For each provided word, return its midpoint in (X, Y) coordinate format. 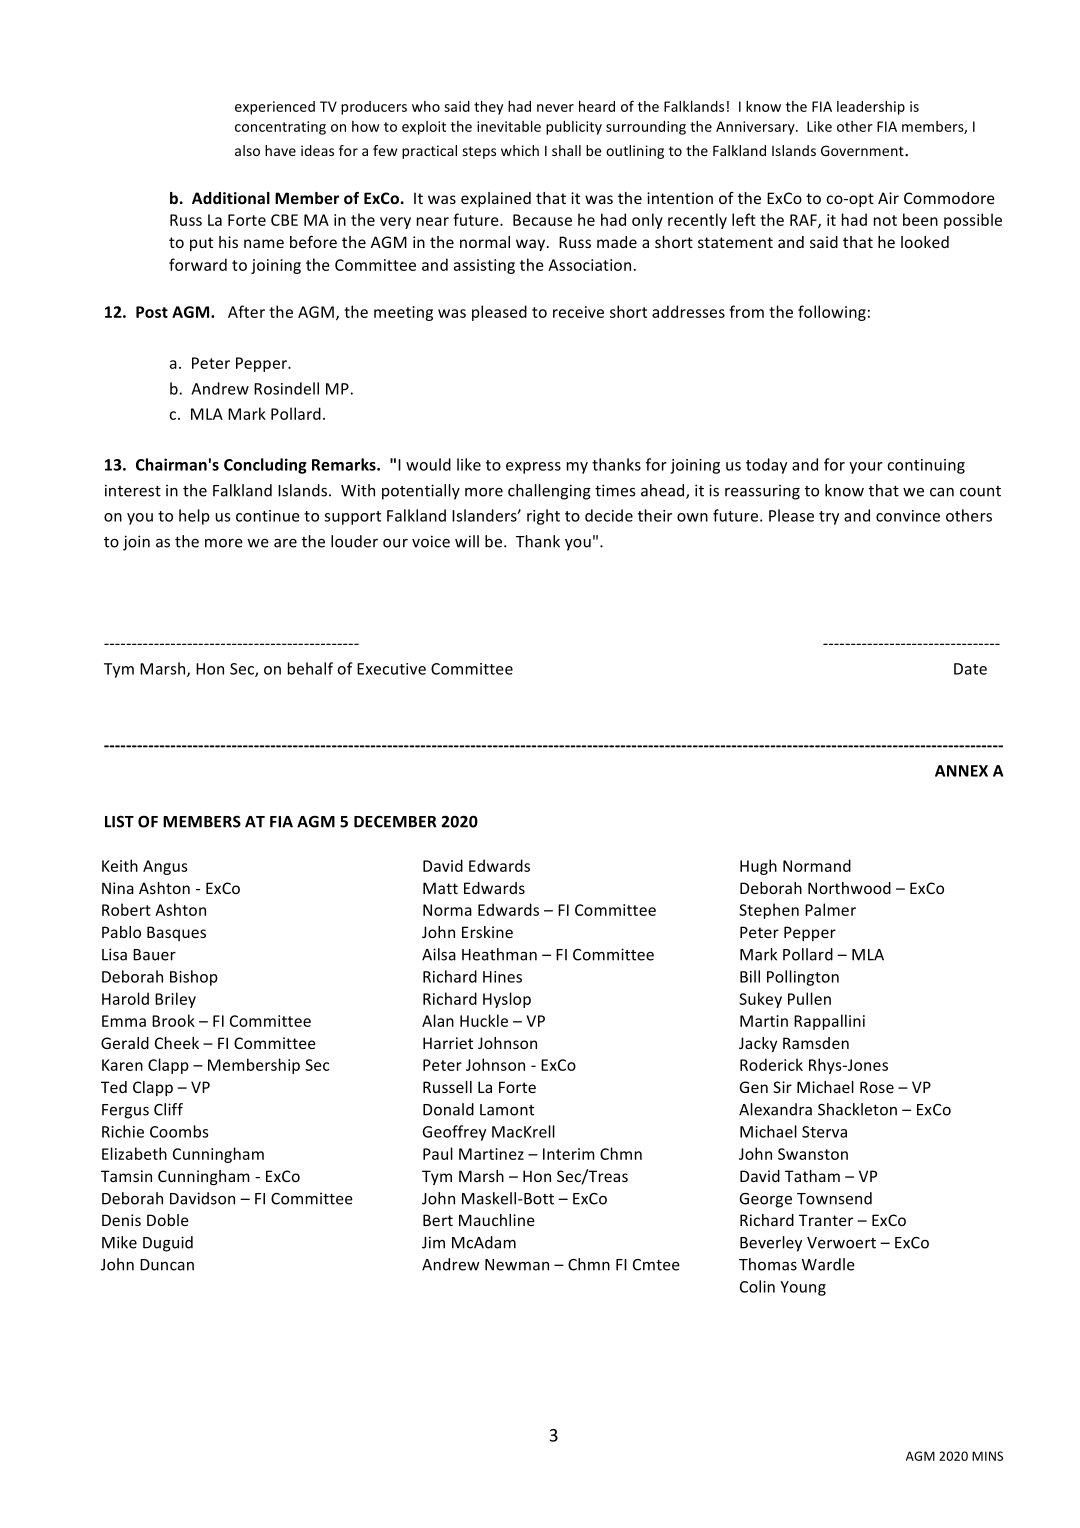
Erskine (487, 932)
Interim (569, 1154)
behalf (310, 668)
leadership (871, 108)
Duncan (167, 1265)
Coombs (179, 1131)
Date (970, 669)
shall (566, 150)
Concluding (265, 466)
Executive (391, 669)
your (866, 468)
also (247, 150)
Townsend (834, 1198)
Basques (176, 933)
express (533, 468)
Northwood (849, 888)
